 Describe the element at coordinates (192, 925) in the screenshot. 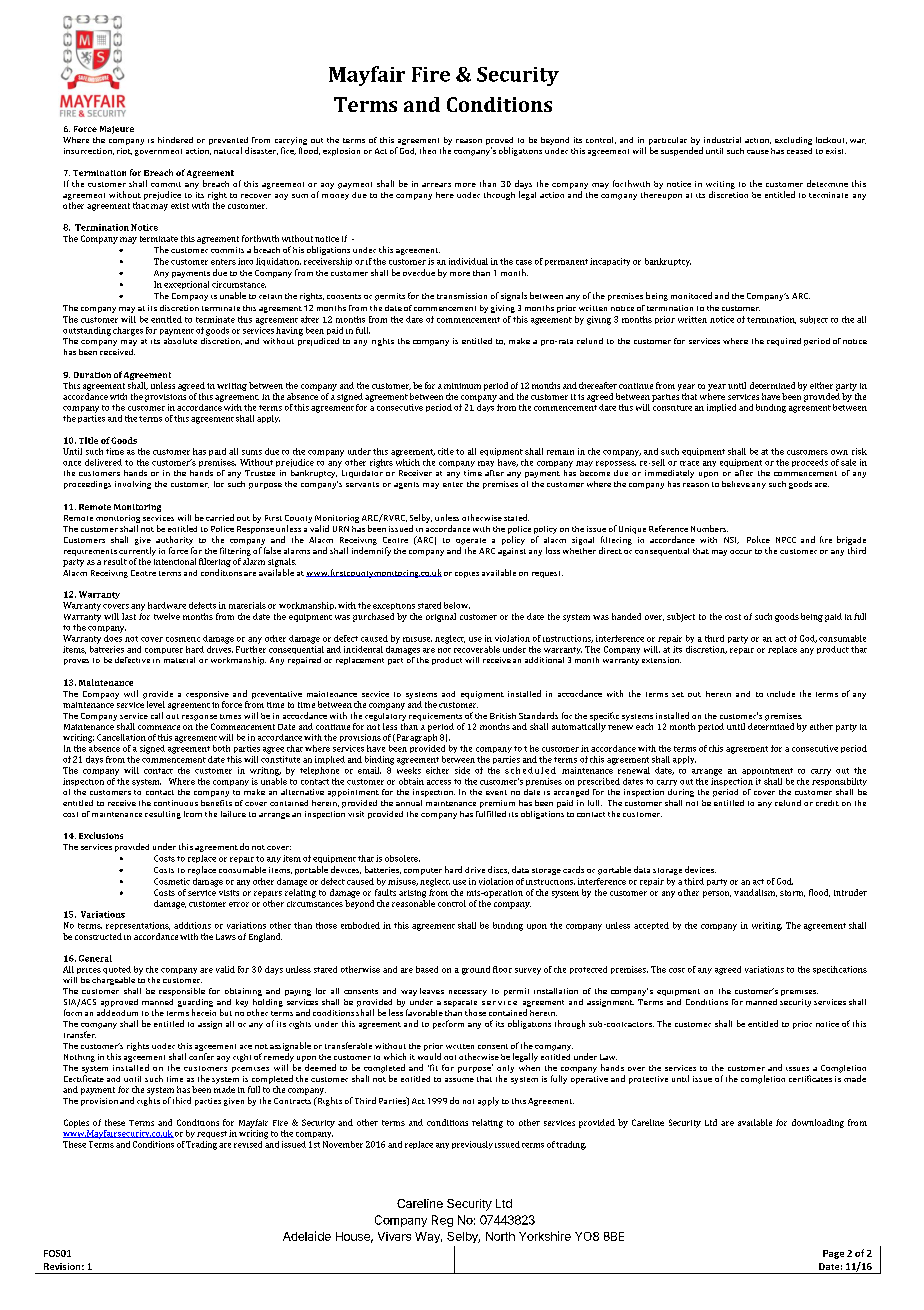

I see `additions` at that location.
